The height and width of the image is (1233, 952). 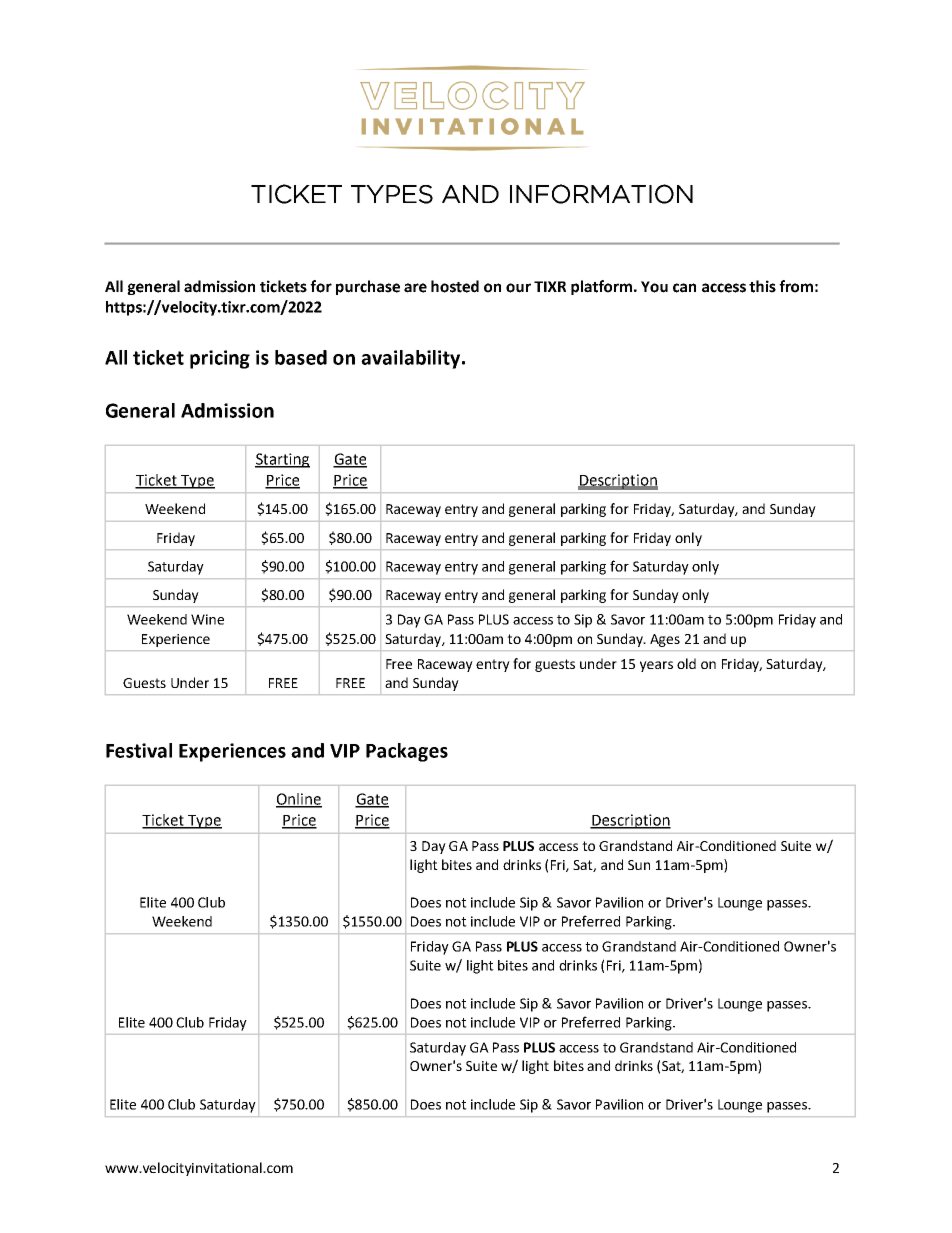 What do you see at coordinates (410, 359) in the image?
I see `availability` at bounding box center [410, 359].
